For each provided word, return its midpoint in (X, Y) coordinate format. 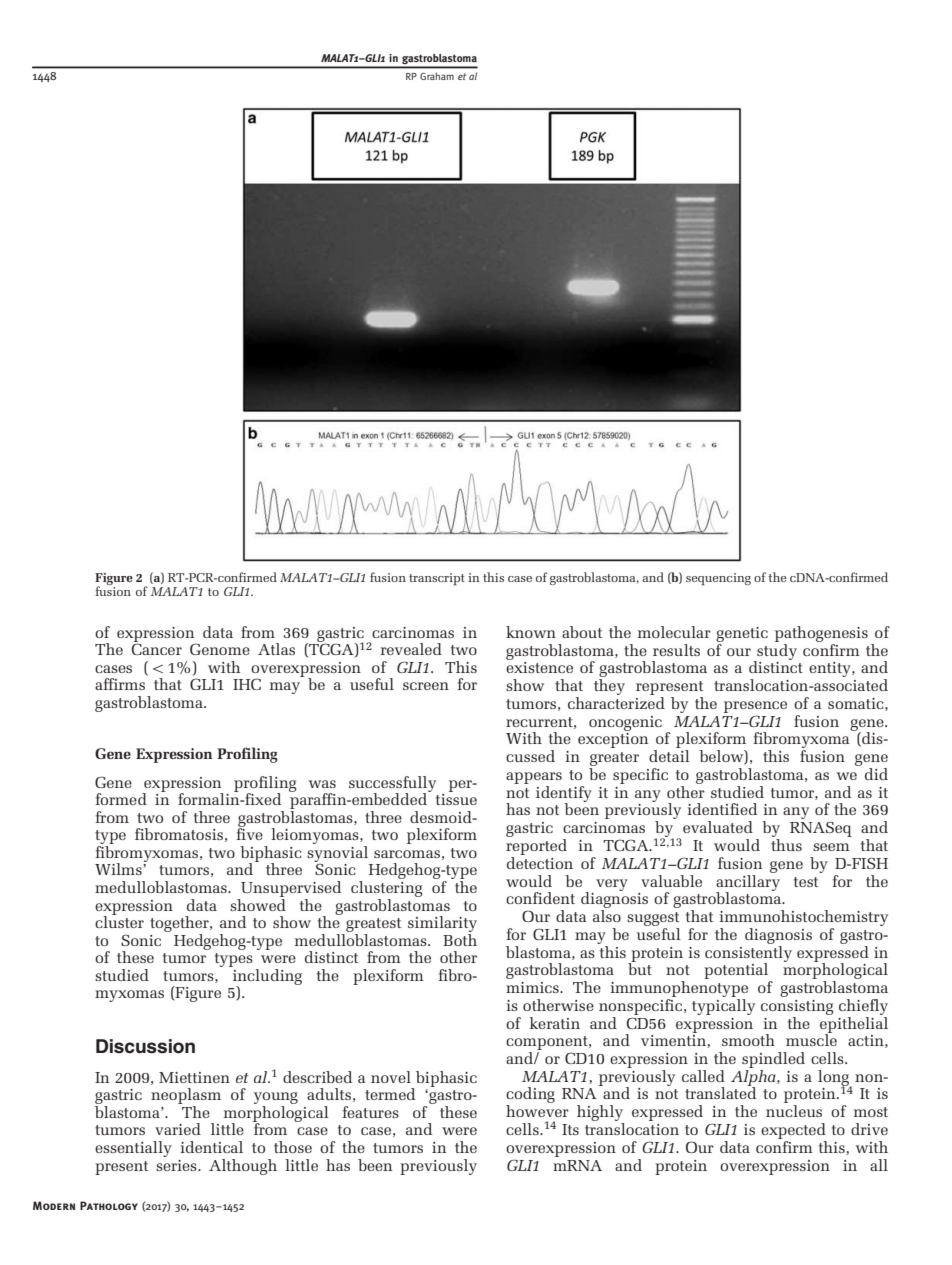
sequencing (718, 579)
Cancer (157, 649)
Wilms (119, 869)
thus (786, 845)
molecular (674, 632)
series (177, 1165)
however (537, 1111)
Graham (437, 76)
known (531, 632)
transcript (437, 579)
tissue (456, 798)
